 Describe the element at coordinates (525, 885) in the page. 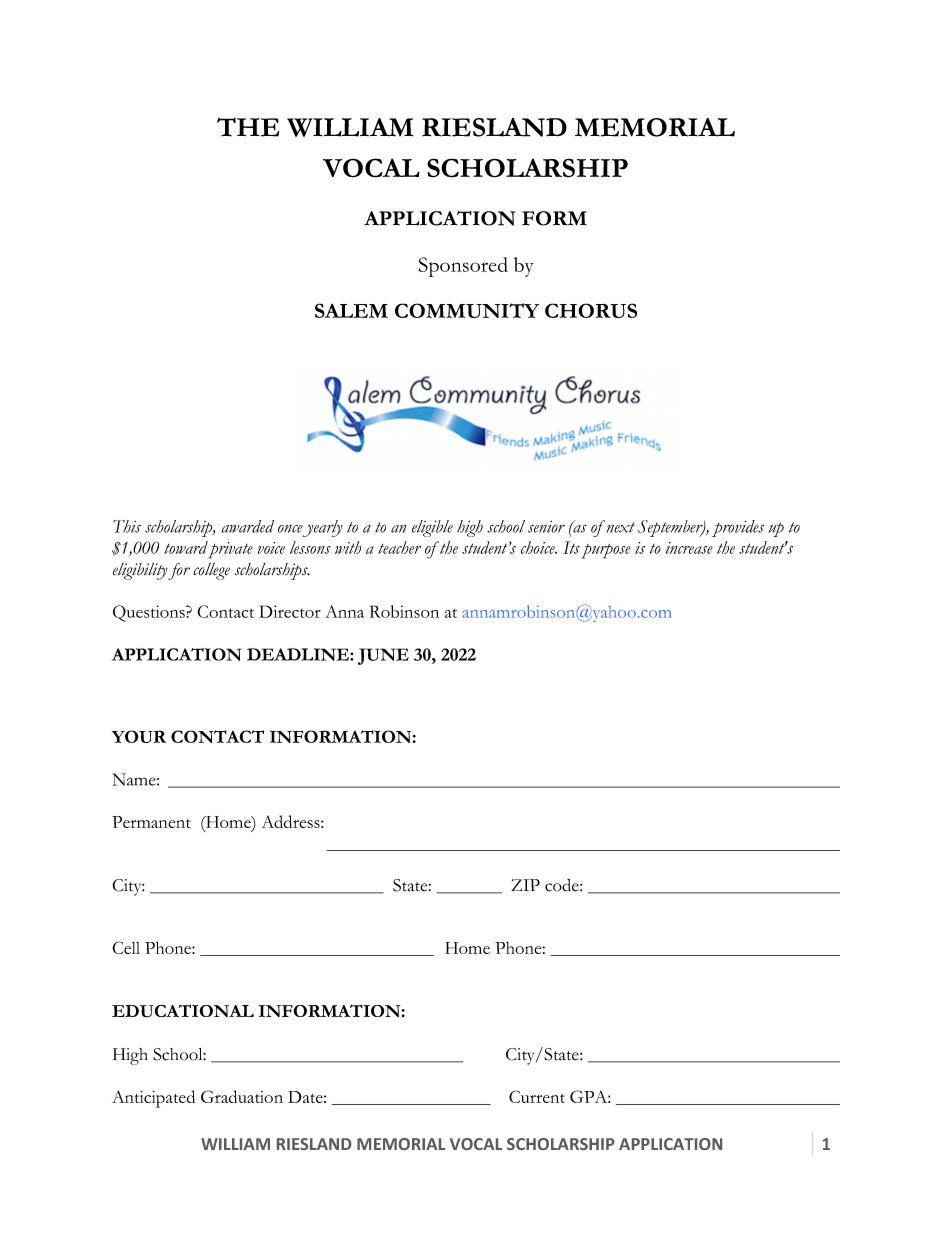

I see `ZIP` at that location.
